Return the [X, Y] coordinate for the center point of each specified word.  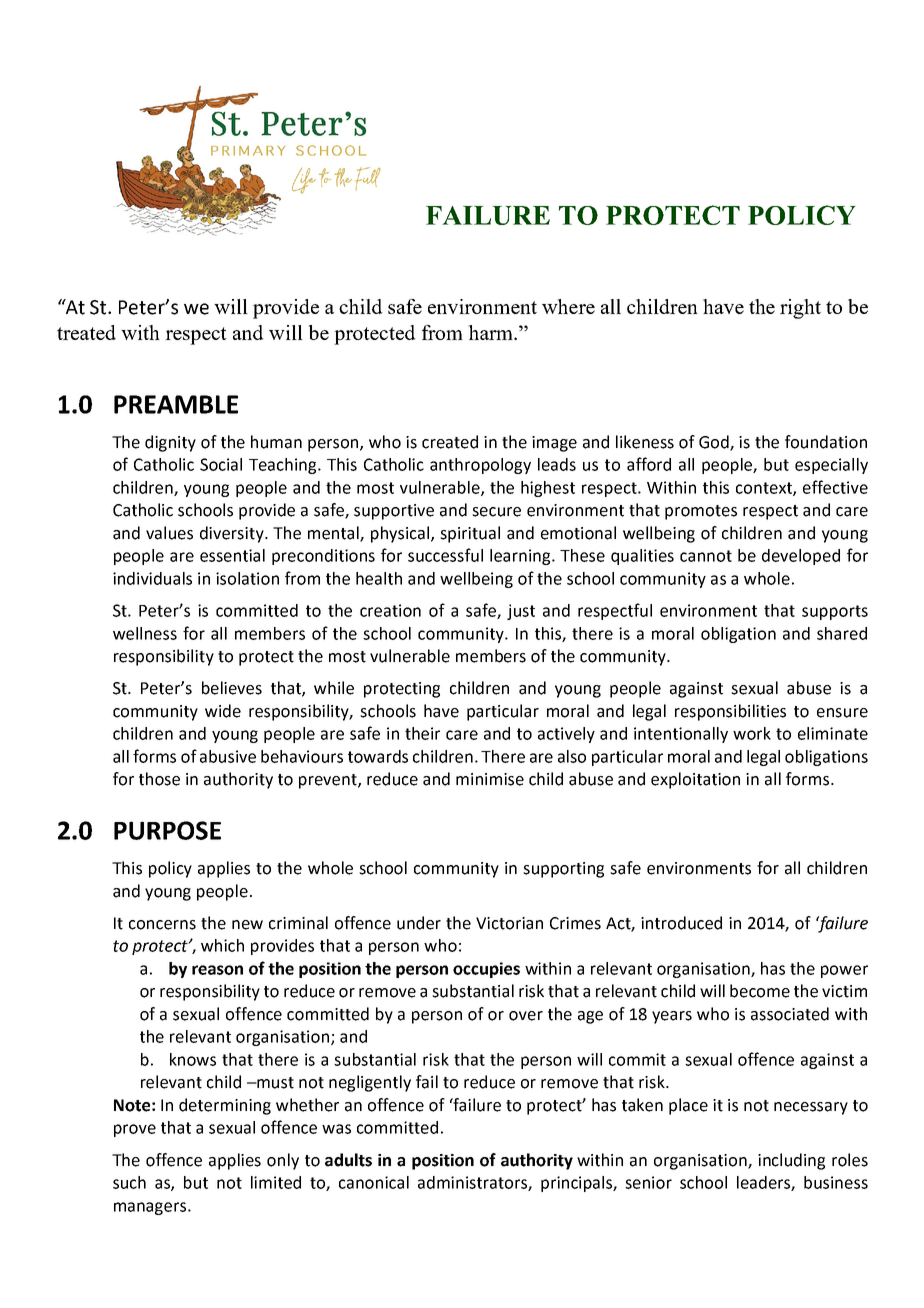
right [800, 309]
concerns [162, 925]
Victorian [509, 923]
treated [86, 332]
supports [835, 612]
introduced [681, 923]
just [521, 612]
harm [491, 332]
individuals [152, 578]
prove [135, 1130]
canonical [374, 1182]
